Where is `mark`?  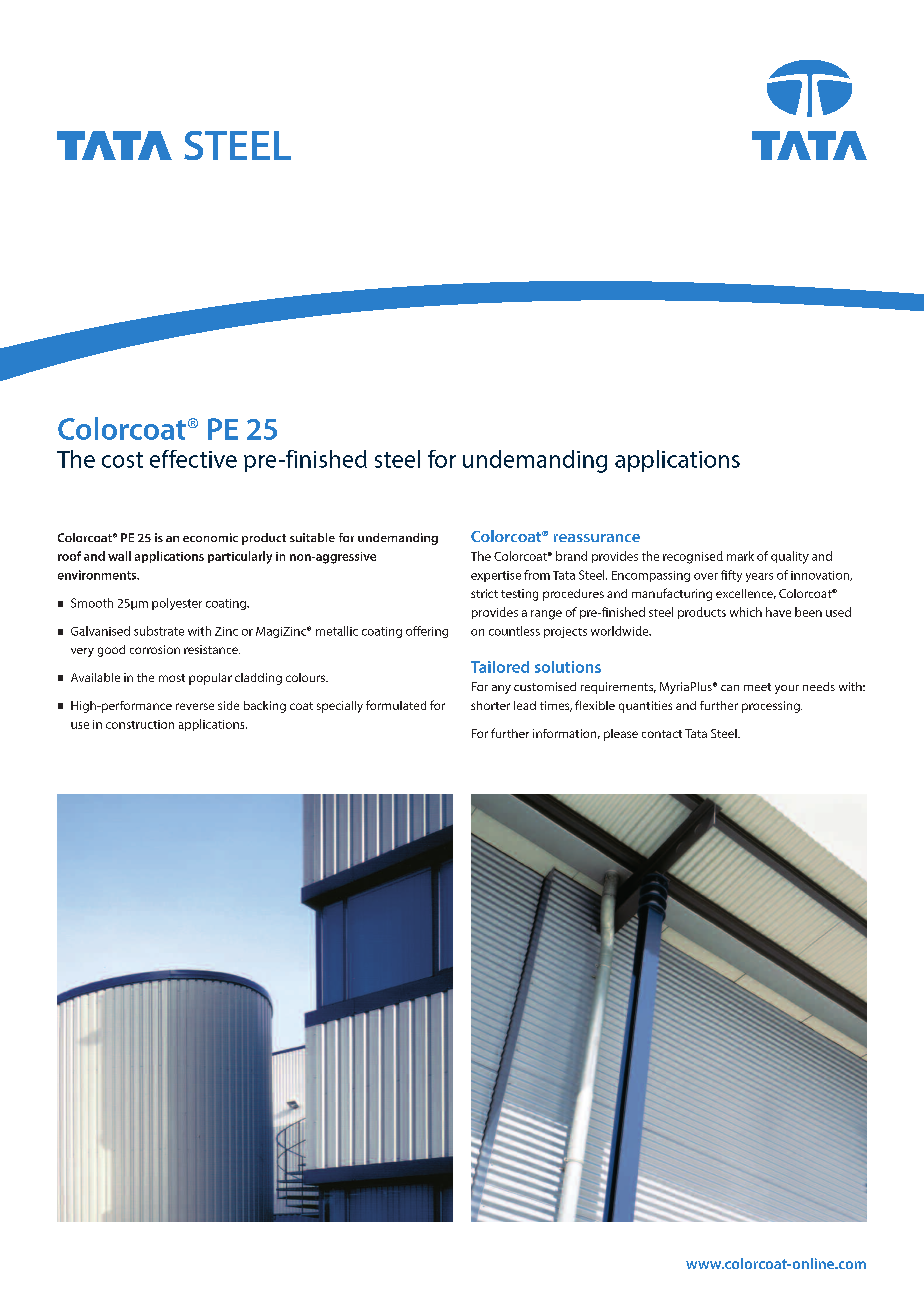
mark is located at coordinates (740, 556).
